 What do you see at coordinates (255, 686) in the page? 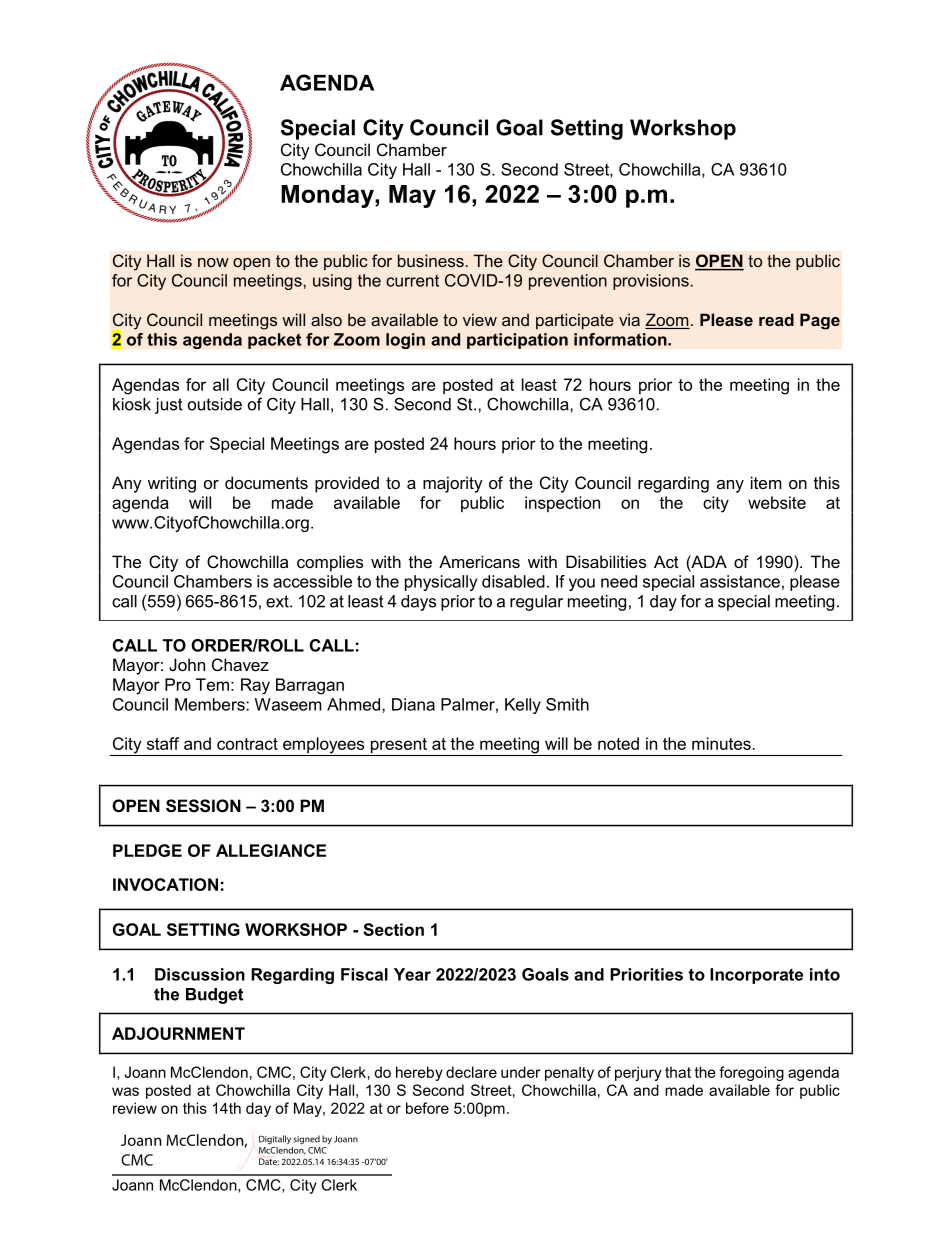
I see `Ray` at bounding box center [255, 686].
